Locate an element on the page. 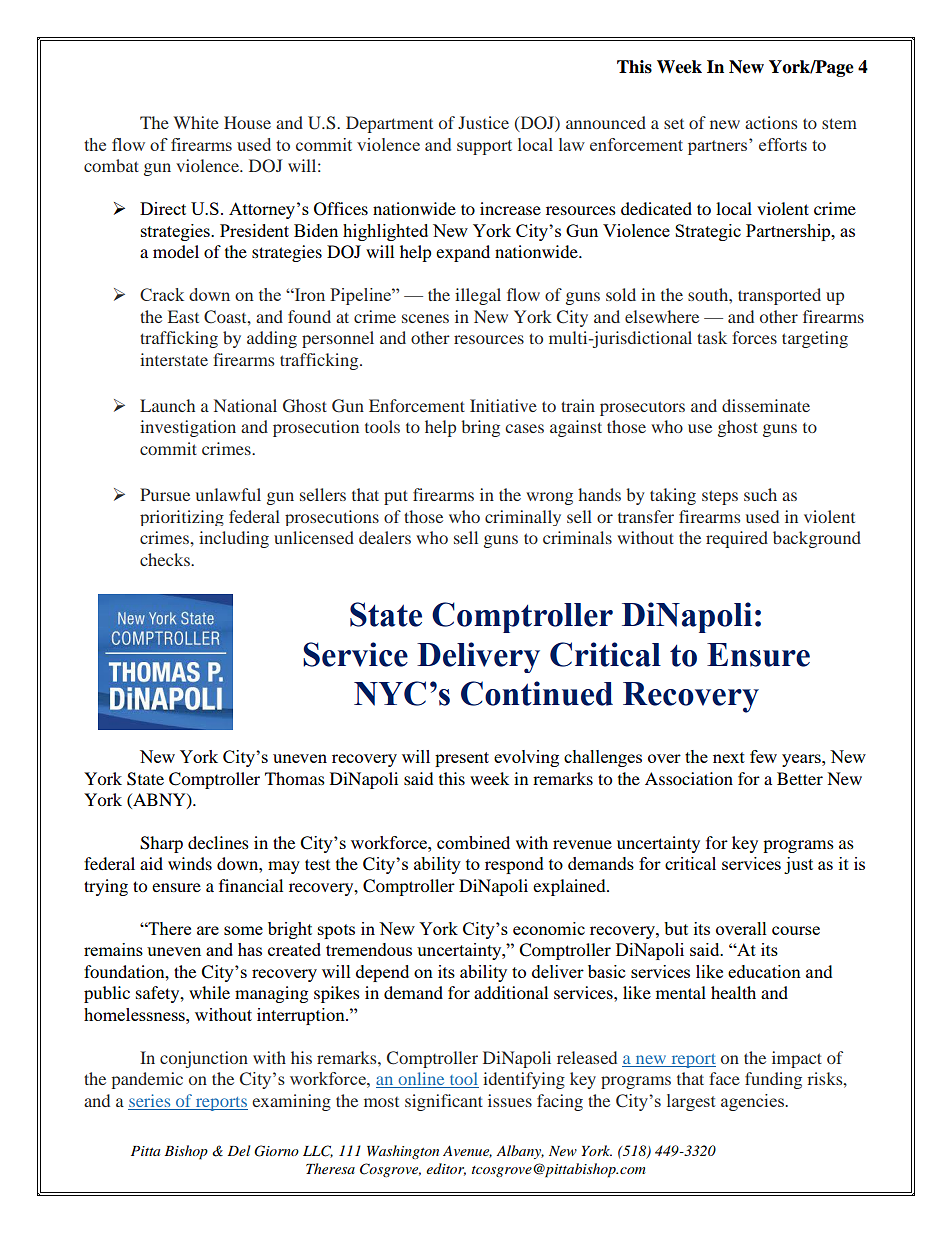 This page has height=1233, width=952. agencies is located at coordinates (753, 1102).
